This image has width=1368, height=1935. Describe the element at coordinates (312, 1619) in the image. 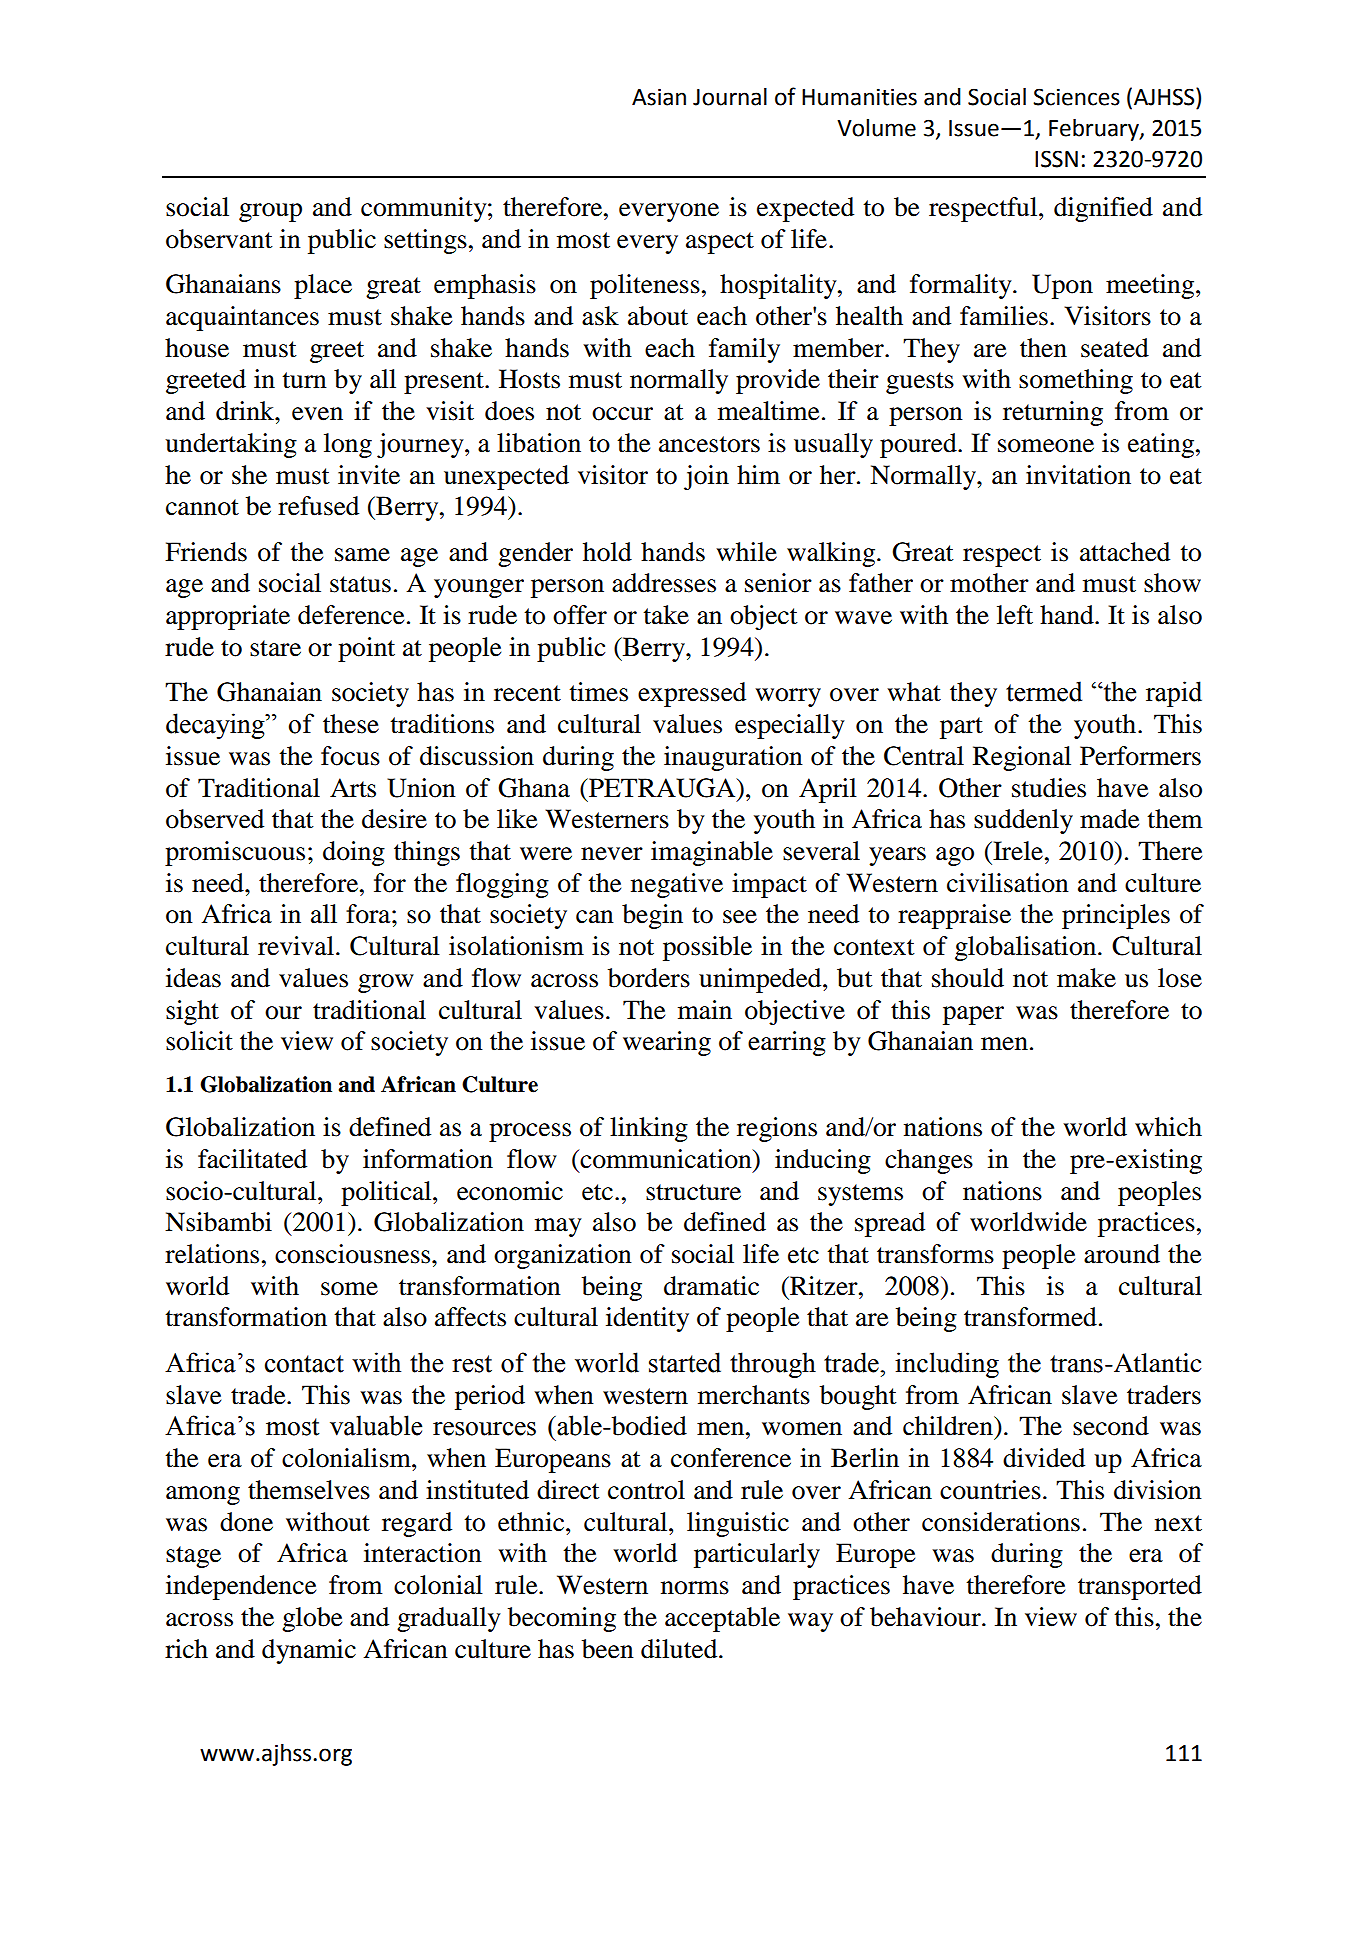

I see `globe` at that location.
